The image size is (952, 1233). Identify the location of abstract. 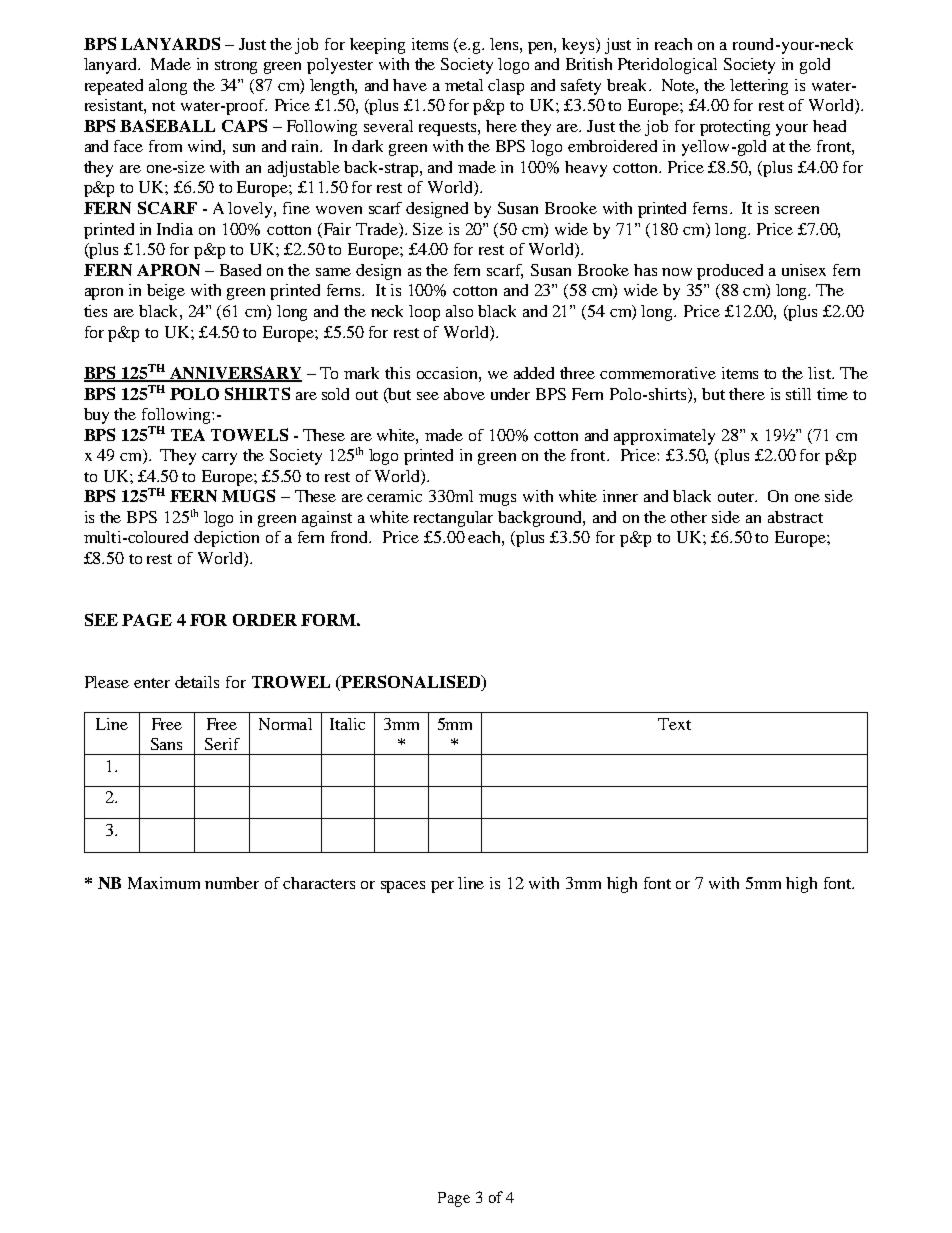
(795, 517).
